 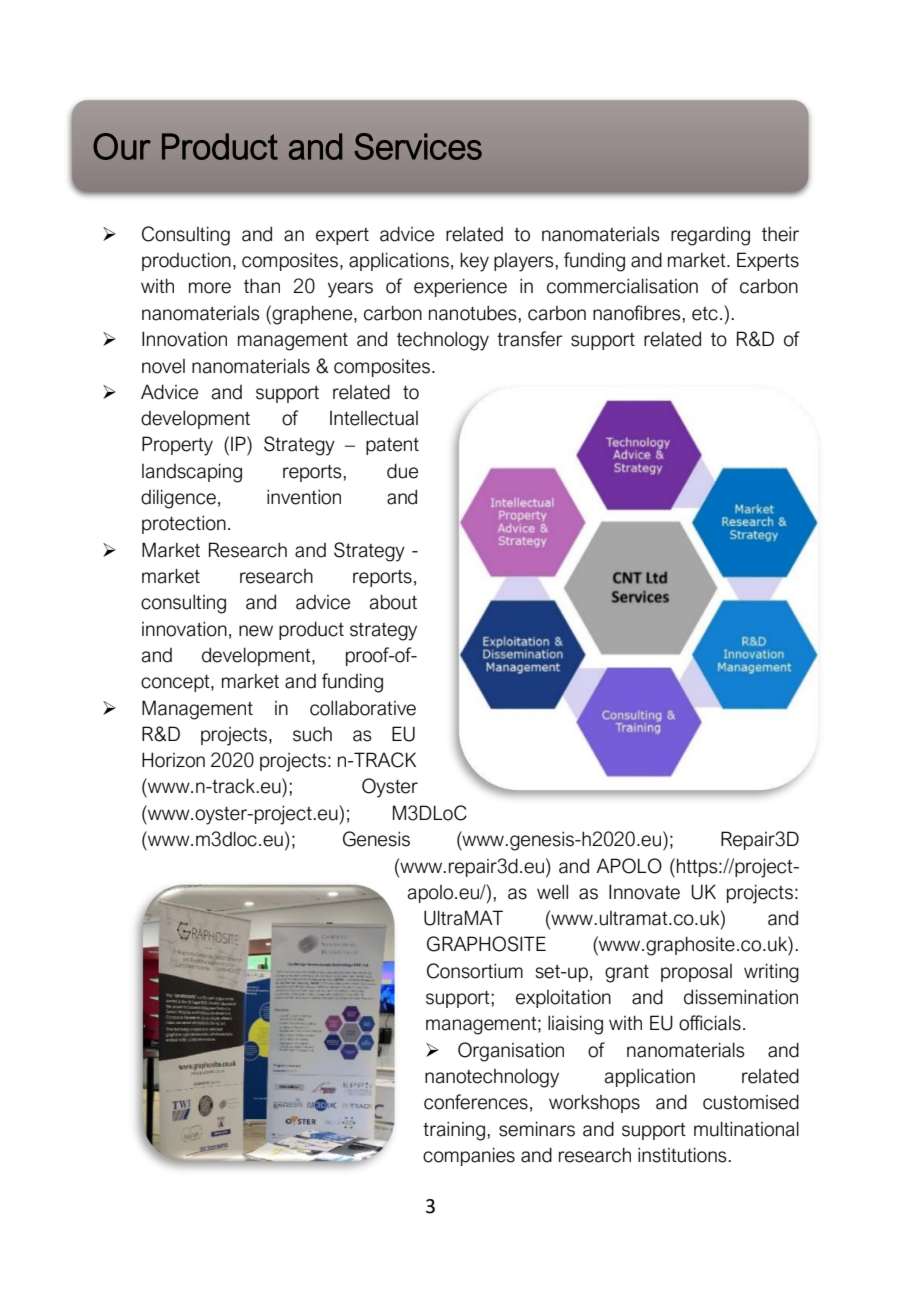 What do you see at coordinates (644, 892) in the document?
I see `Innovate` at bounding box center [644, 892].
